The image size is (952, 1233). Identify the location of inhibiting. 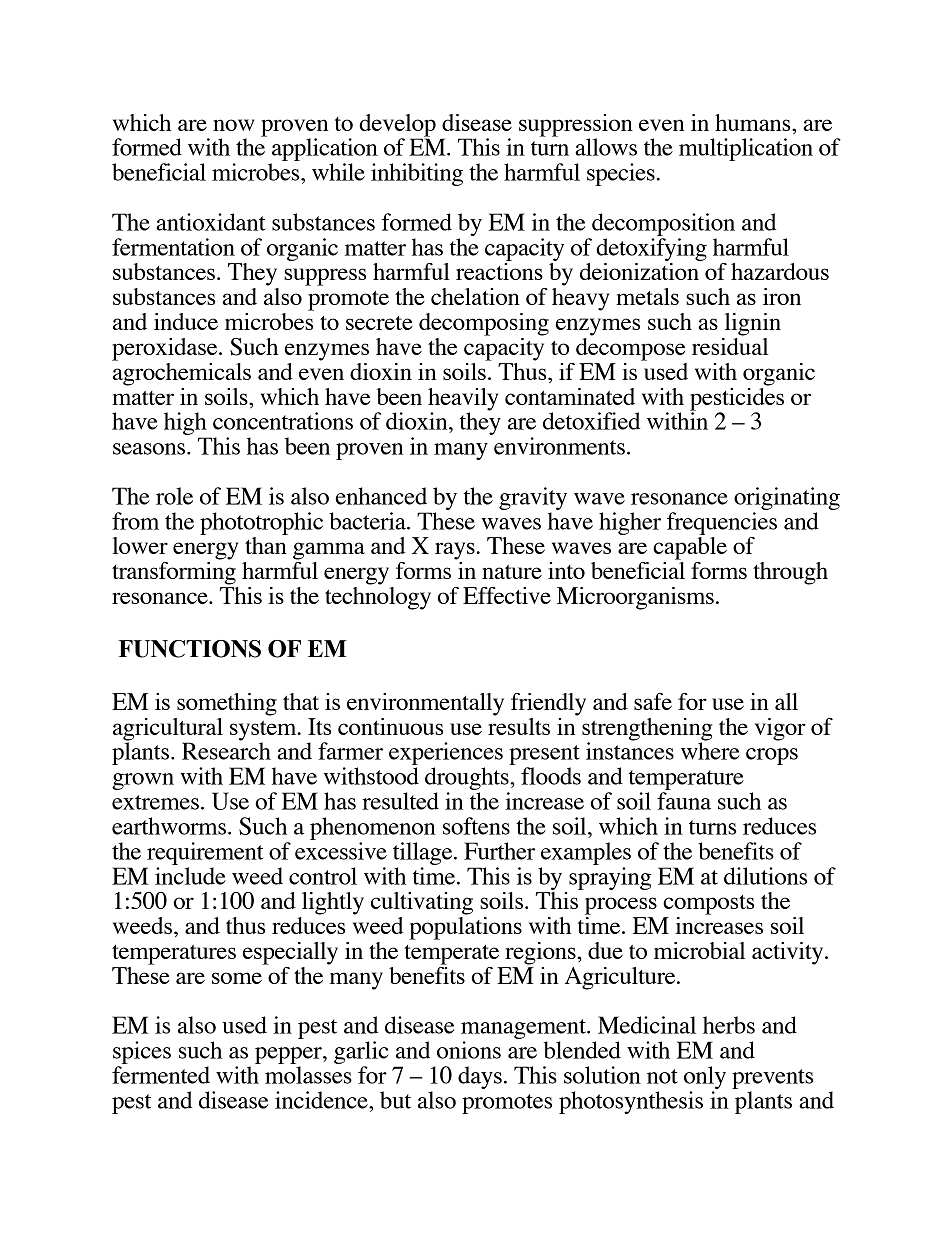
(417, 174).
